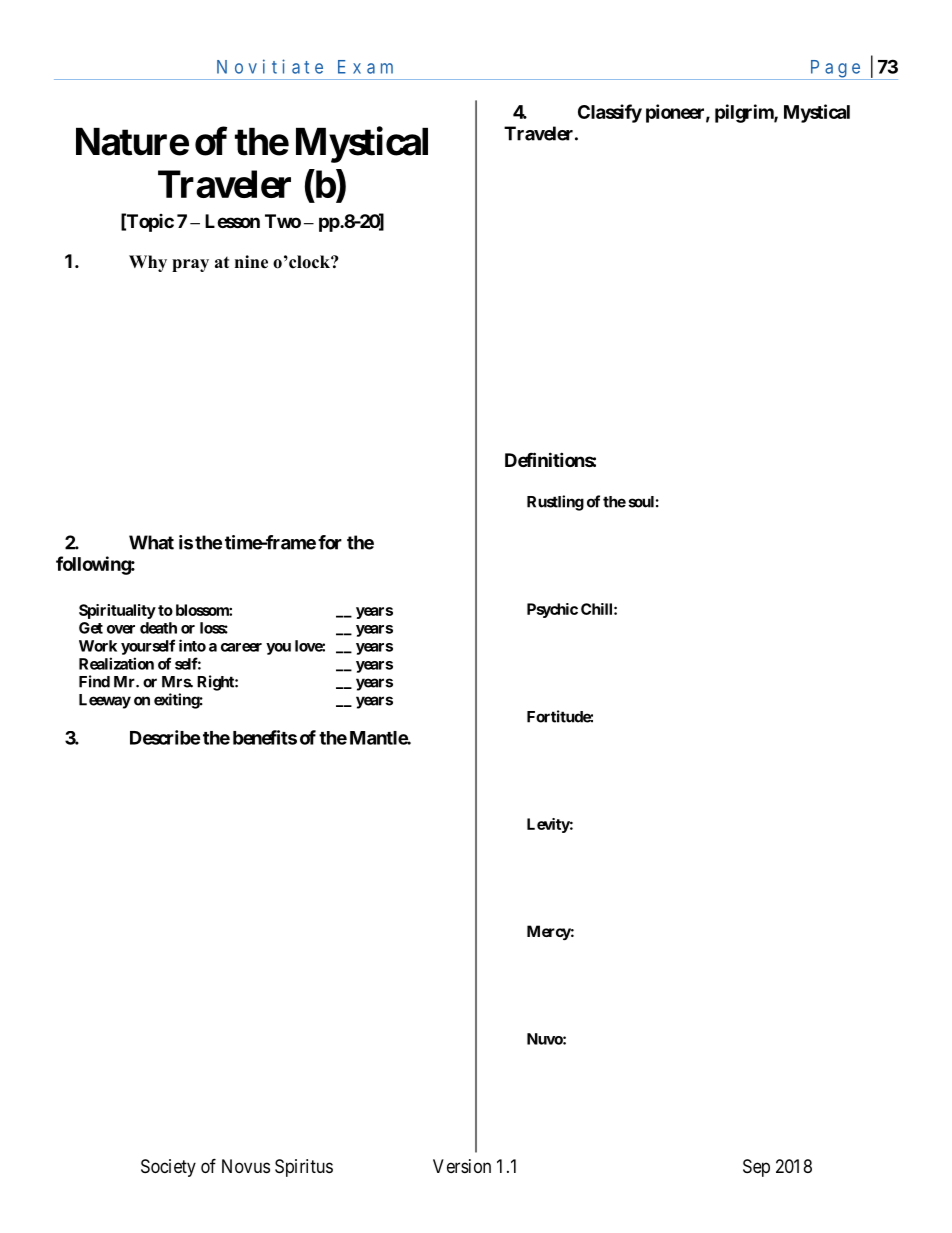 This page has height=1233, width=952. Describe the element at coordinates (756, 1168) in the page. I see `Sep` at that location.
